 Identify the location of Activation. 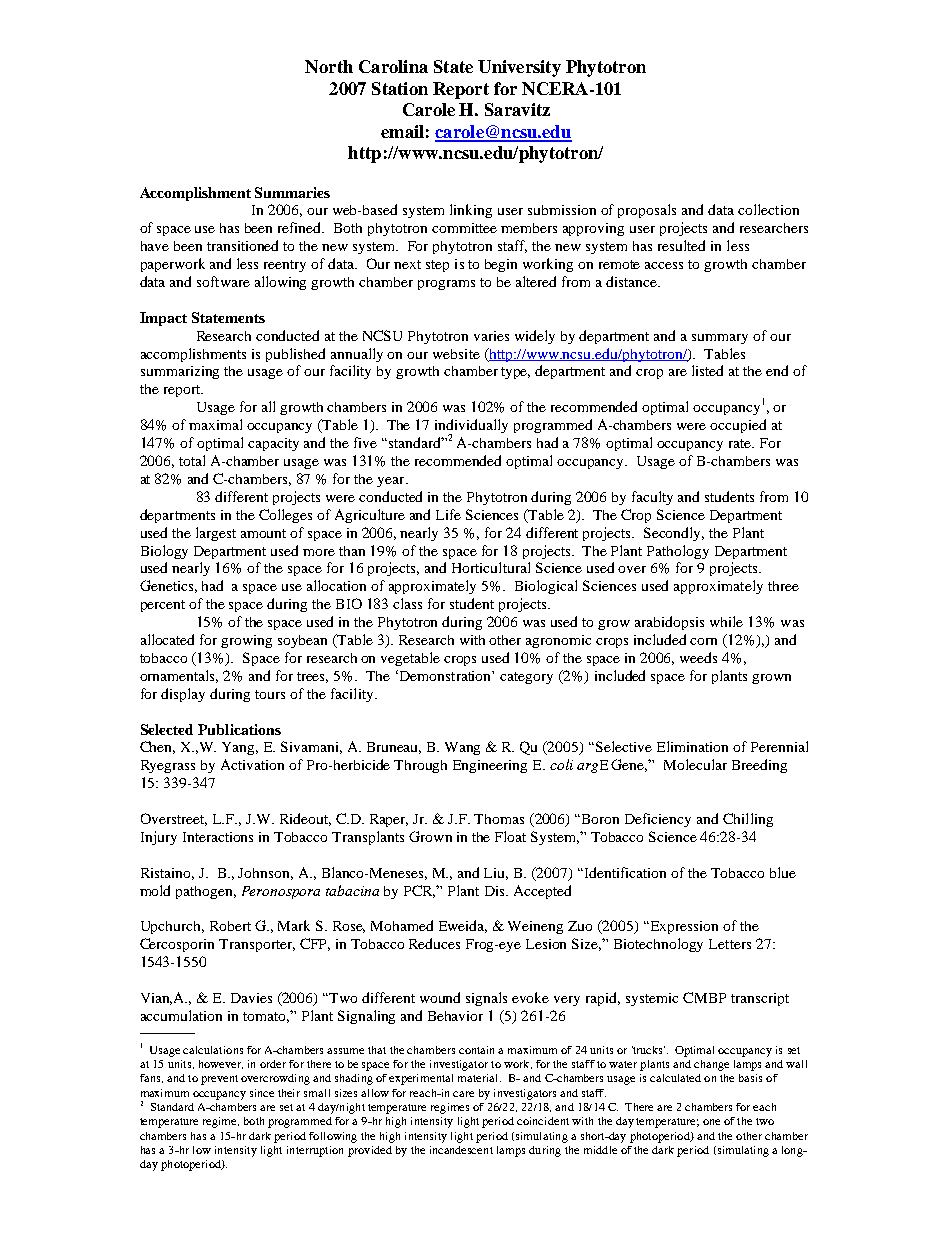
(252, 764).
